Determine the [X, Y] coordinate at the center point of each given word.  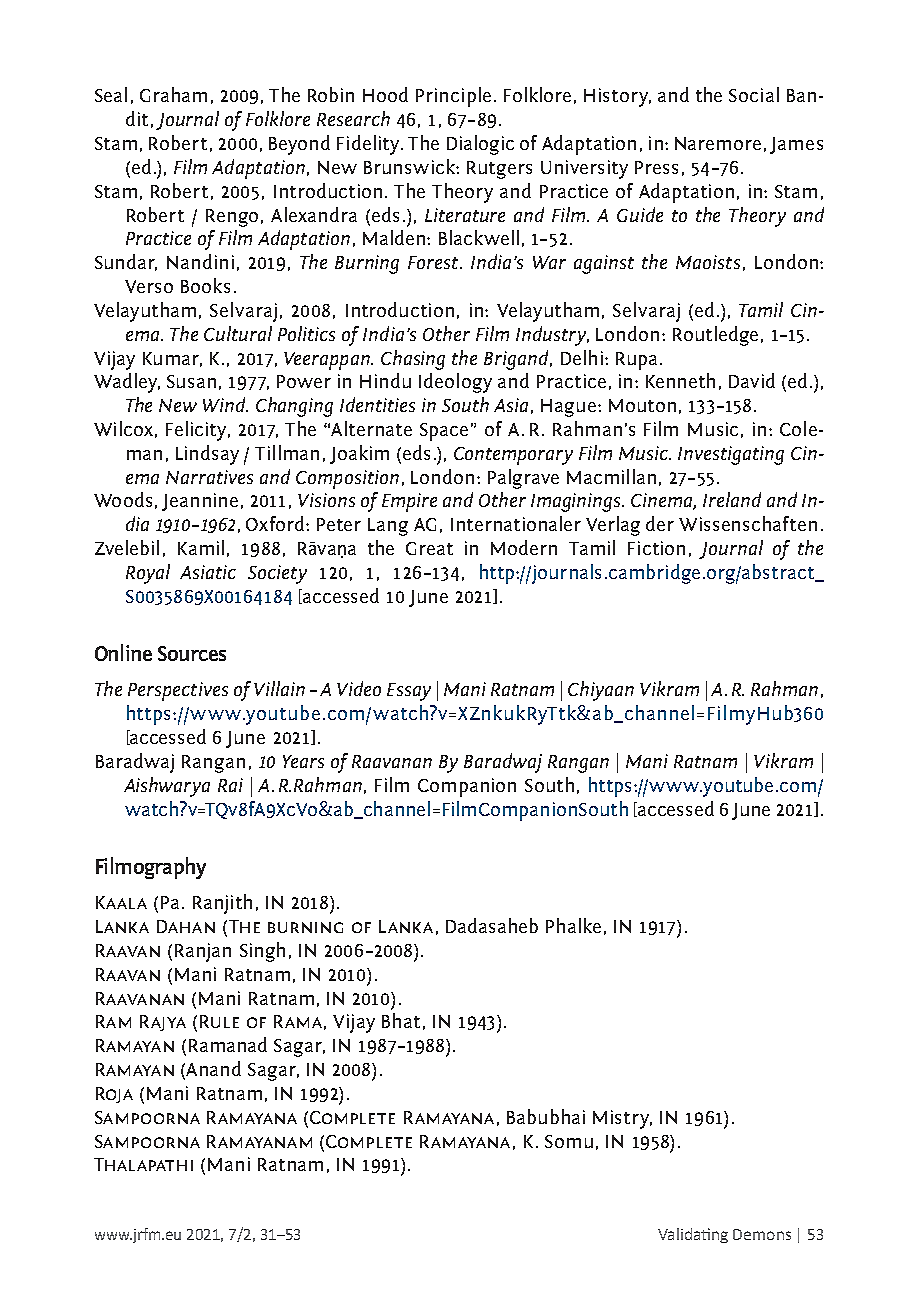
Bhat [401, 1020]
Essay [409, 692]
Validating [693, 1235]
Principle [453, 97]
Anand [213, 1068]
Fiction [656, 548]
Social [754, 94]
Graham [173, 94]
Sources [192, 653]
